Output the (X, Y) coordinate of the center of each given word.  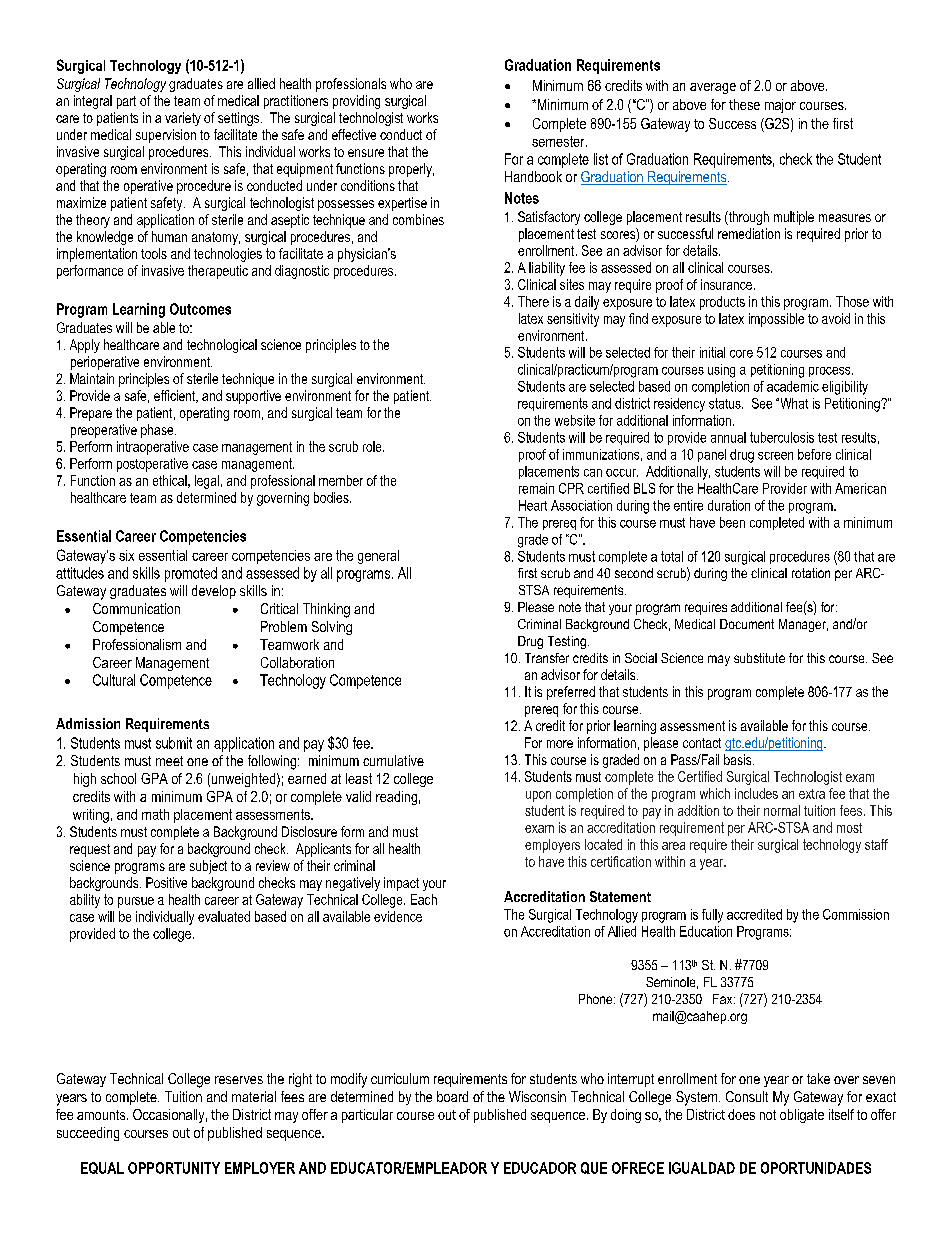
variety (183, 119)
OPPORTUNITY (174, 1168)
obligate (802, 1116)
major (780, 106)
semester (559, 141)
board (452, 1096)
